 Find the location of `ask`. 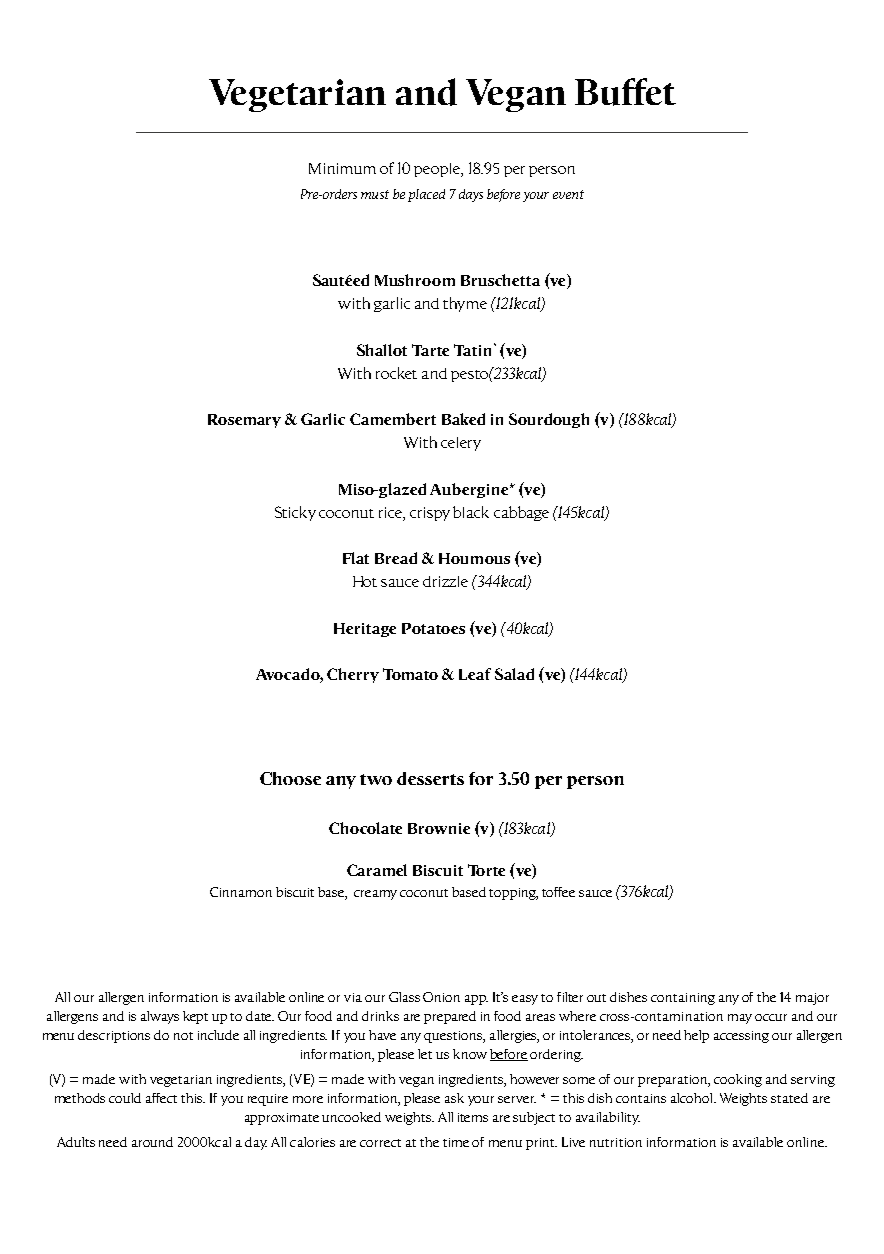

ask is located at coordinates (454, 1098).
